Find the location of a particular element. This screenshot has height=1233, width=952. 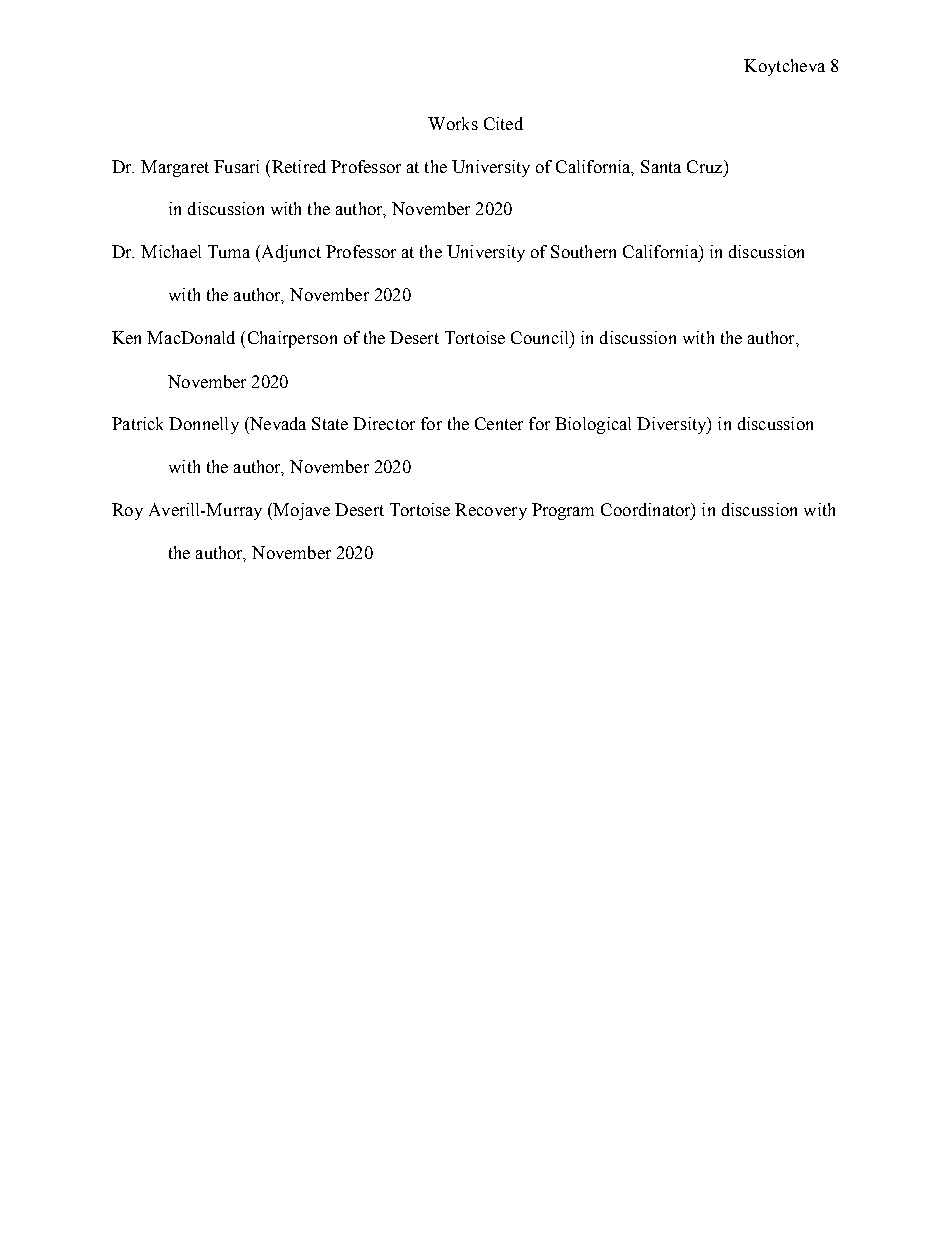

Margaret is located at coordinates (175, 168).
